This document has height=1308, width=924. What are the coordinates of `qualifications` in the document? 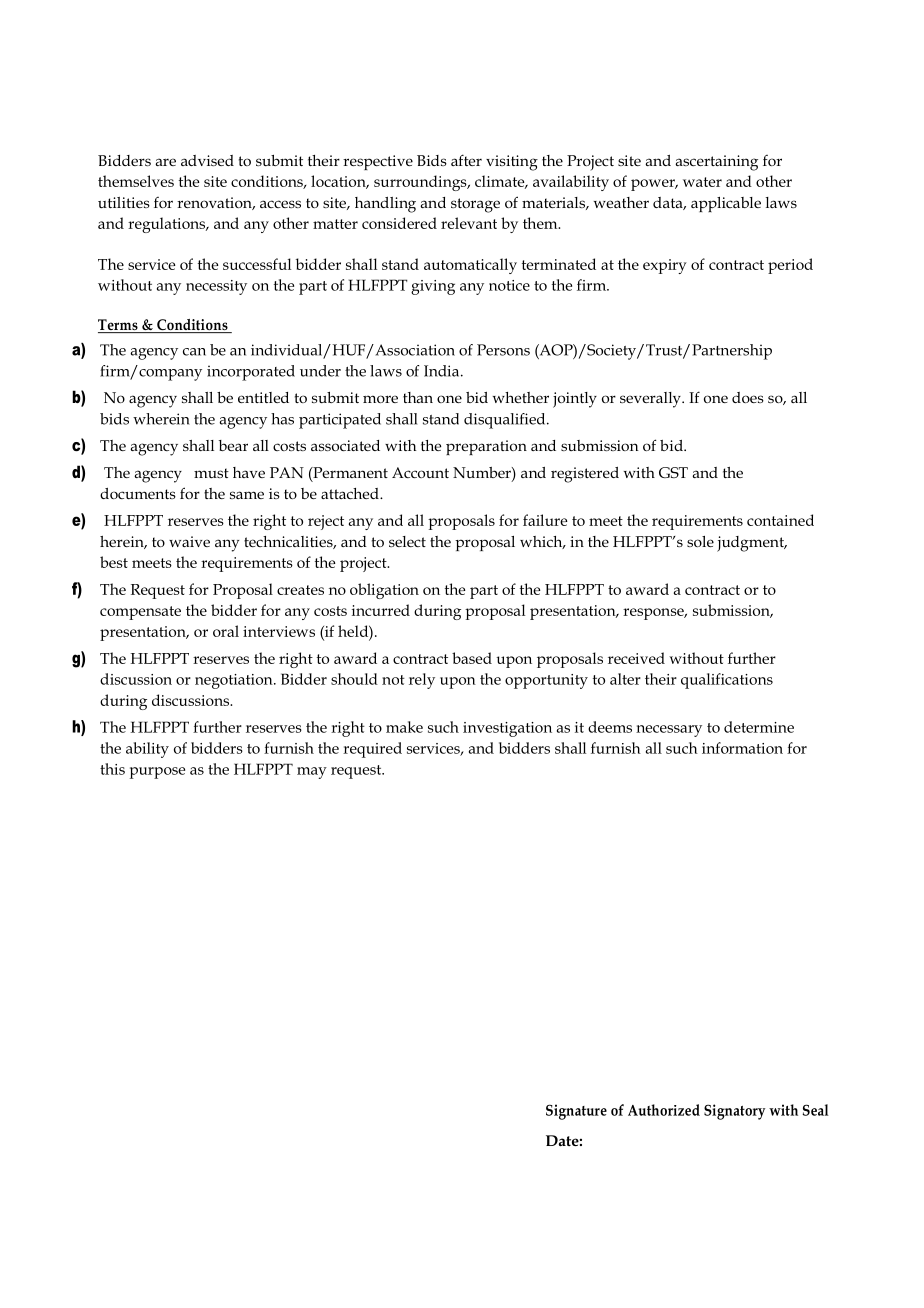 It's located at (727, 681).
